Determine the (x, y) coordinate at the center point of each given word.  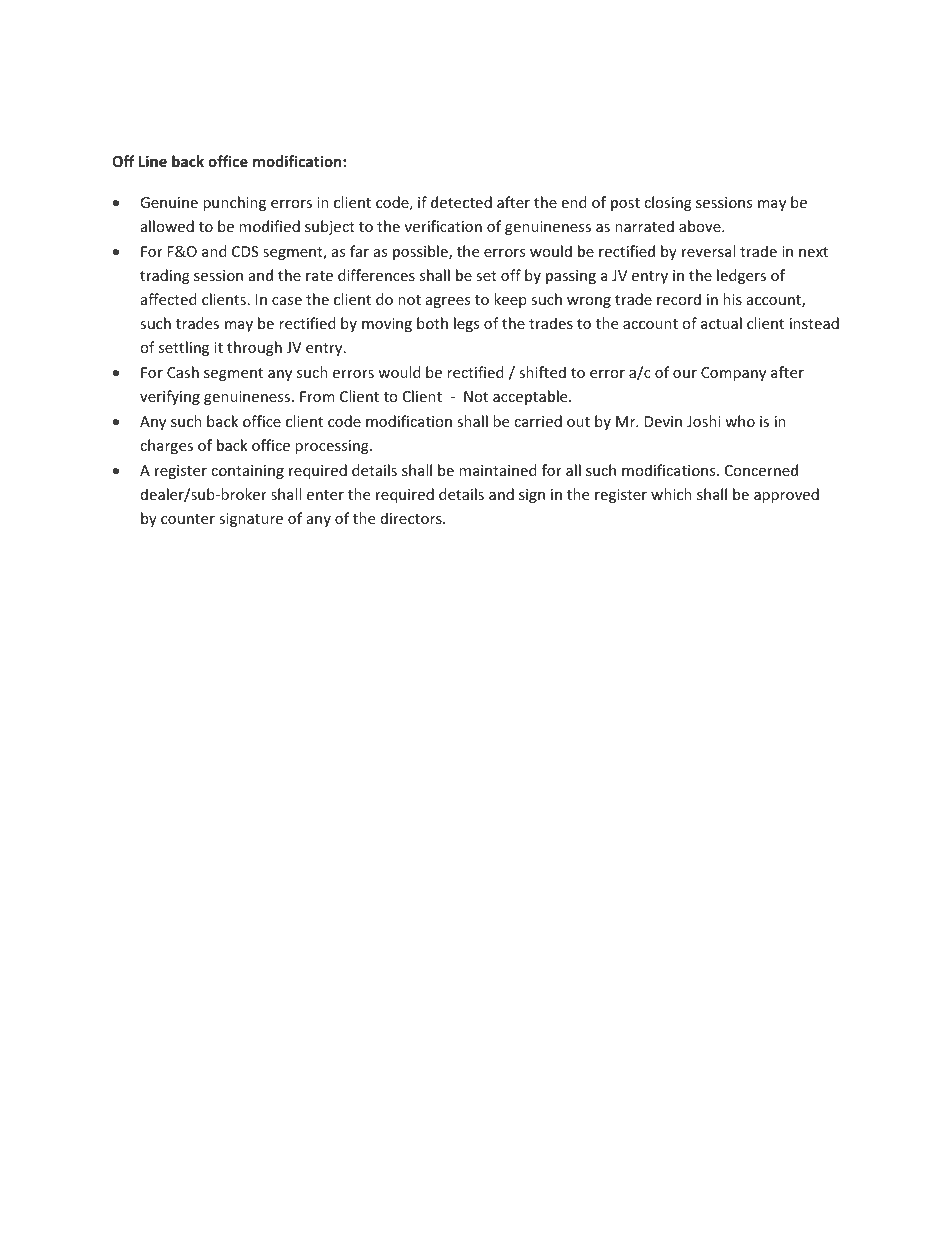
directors (412, 518)
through (254, 348)
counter (188, 519)
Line (153, 161)
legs (466, 324)
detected (461, 202)
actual (721, 323)
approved (786, 495)
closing (668, 203)
